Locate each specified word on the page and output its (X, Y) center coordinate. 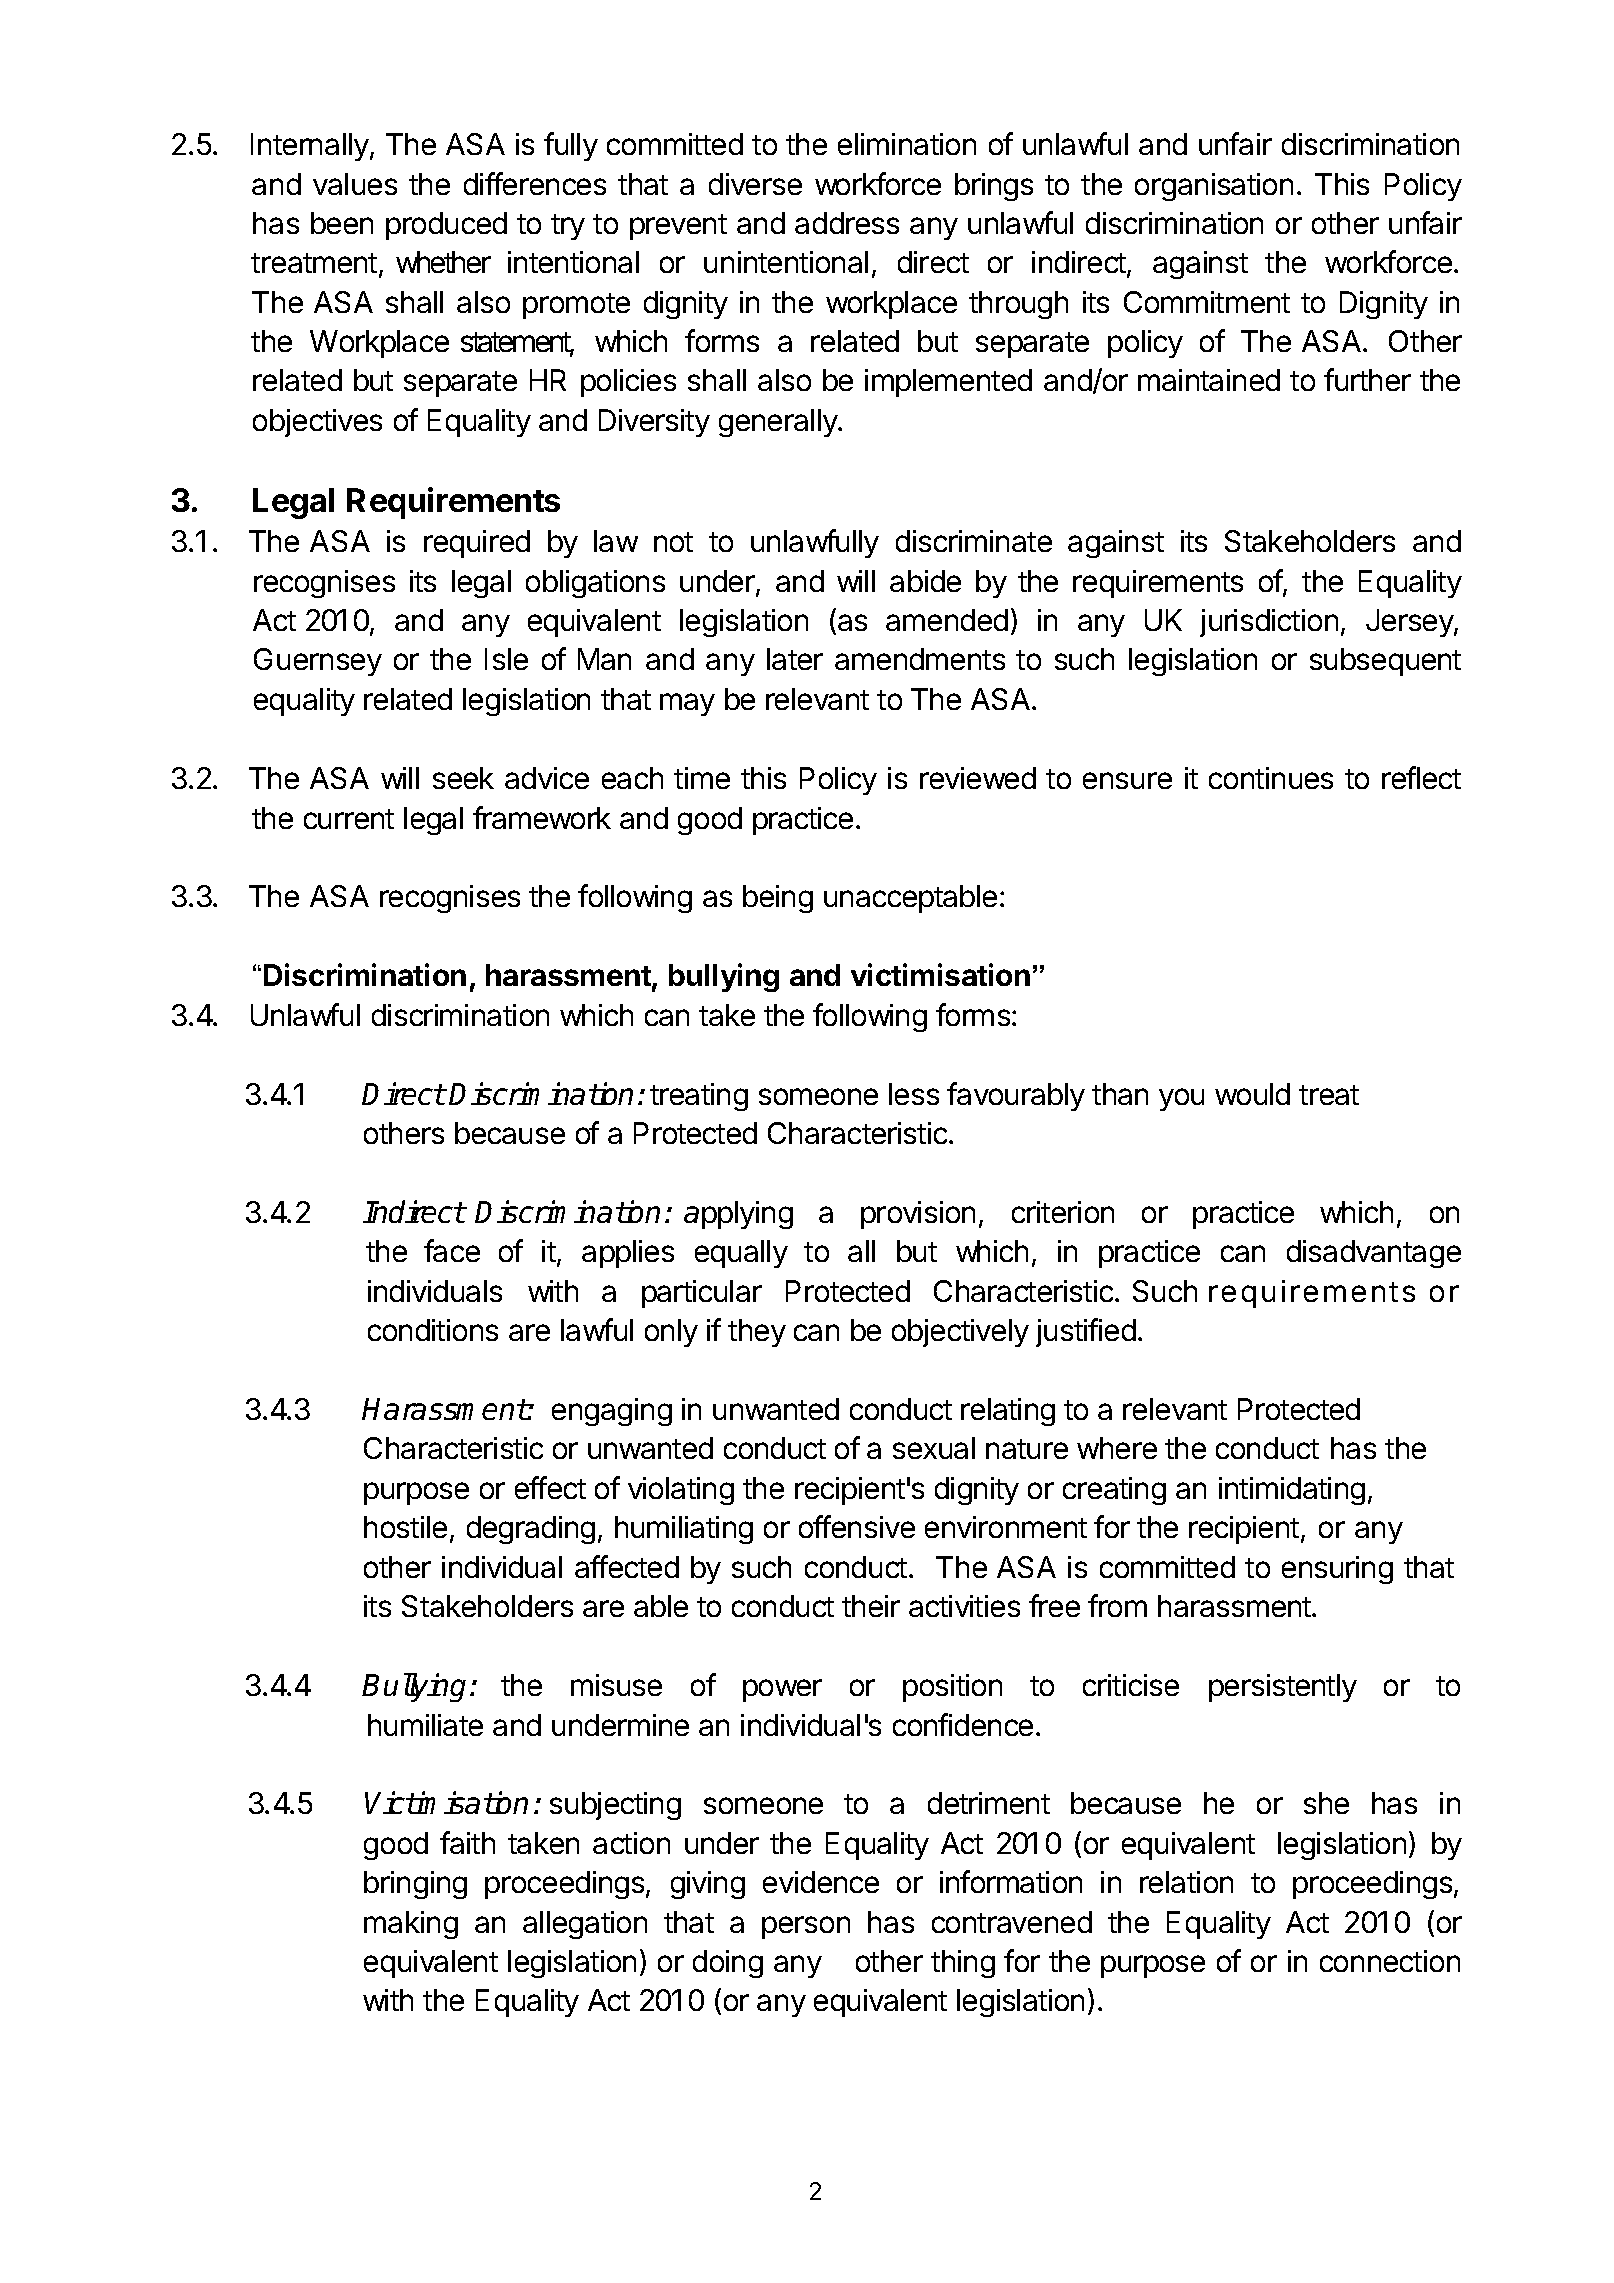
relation (1186, 1882)
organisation (1214, 187)
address (847, 223)
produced (446, 226)
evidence (821, 1882)
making (411, 1925)
